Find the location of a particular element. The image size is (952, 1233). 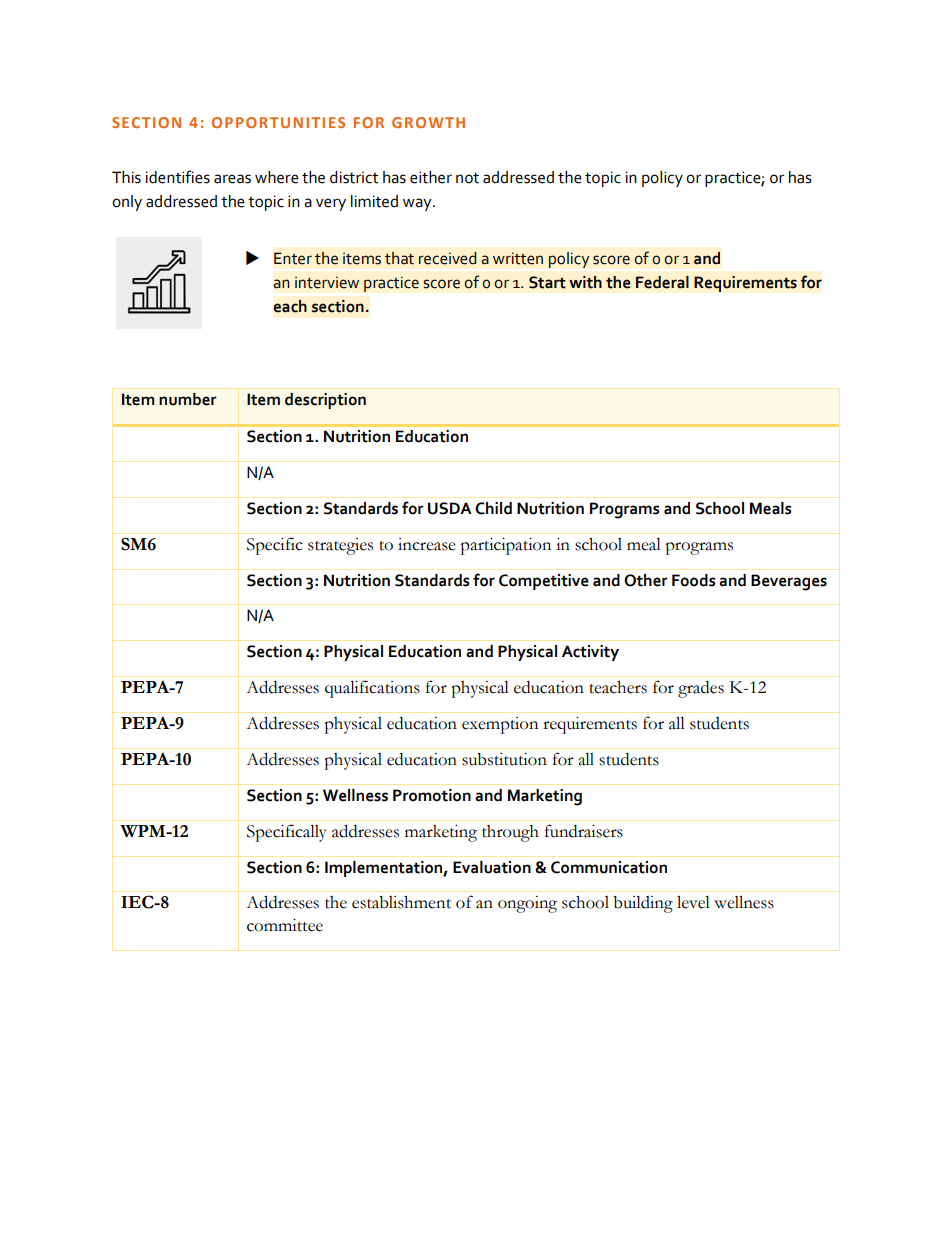

Federal is located at coordinates (662, 282).
